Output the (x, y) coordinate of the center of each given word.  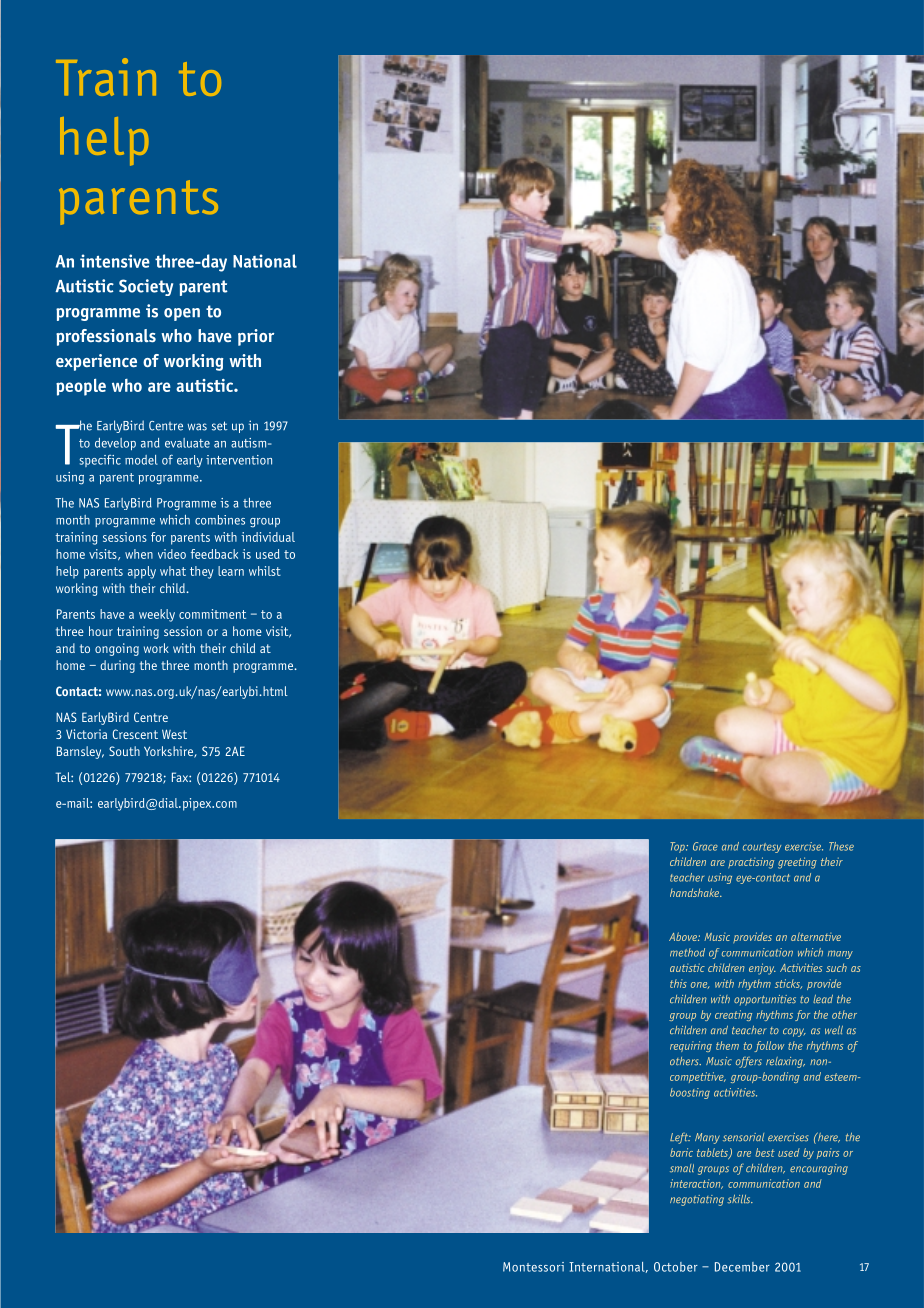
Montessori (533, 1267)
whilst (265, 571)
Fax (181, 777)
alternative (816, 936)
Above (684, 936)
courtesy (762, 848)
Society (146, 287)
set (219, 426)
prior (256, 337)
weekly (157, 615)
